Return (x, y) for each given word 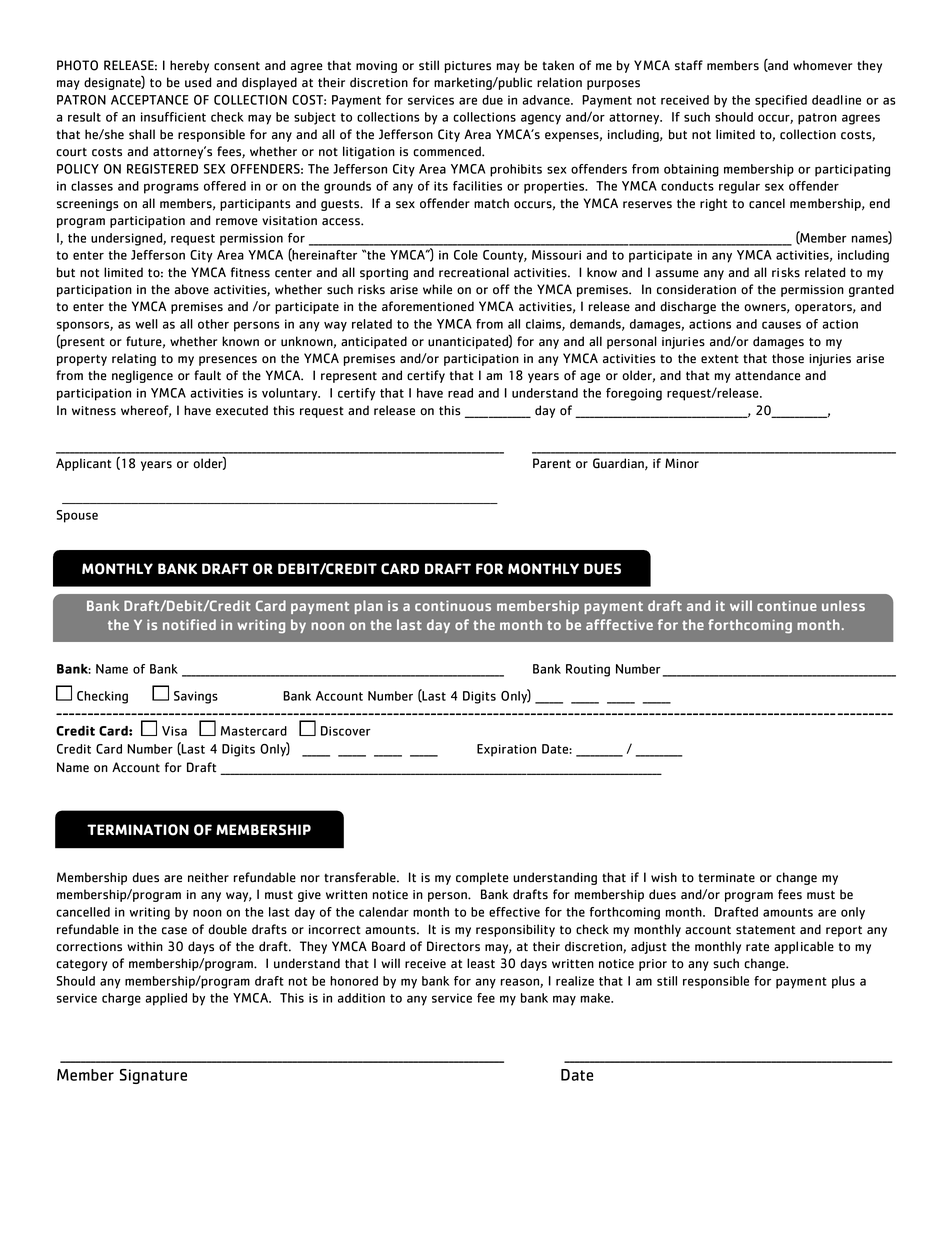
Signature (153, 1076)
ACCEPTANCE (149, 100)
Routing (588, 670)
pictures (468, 67)
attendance (768, 375)
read (460, 393)
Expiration (506, 750)
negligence (142, 376)
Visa (174, 731)
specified (781, 101)
